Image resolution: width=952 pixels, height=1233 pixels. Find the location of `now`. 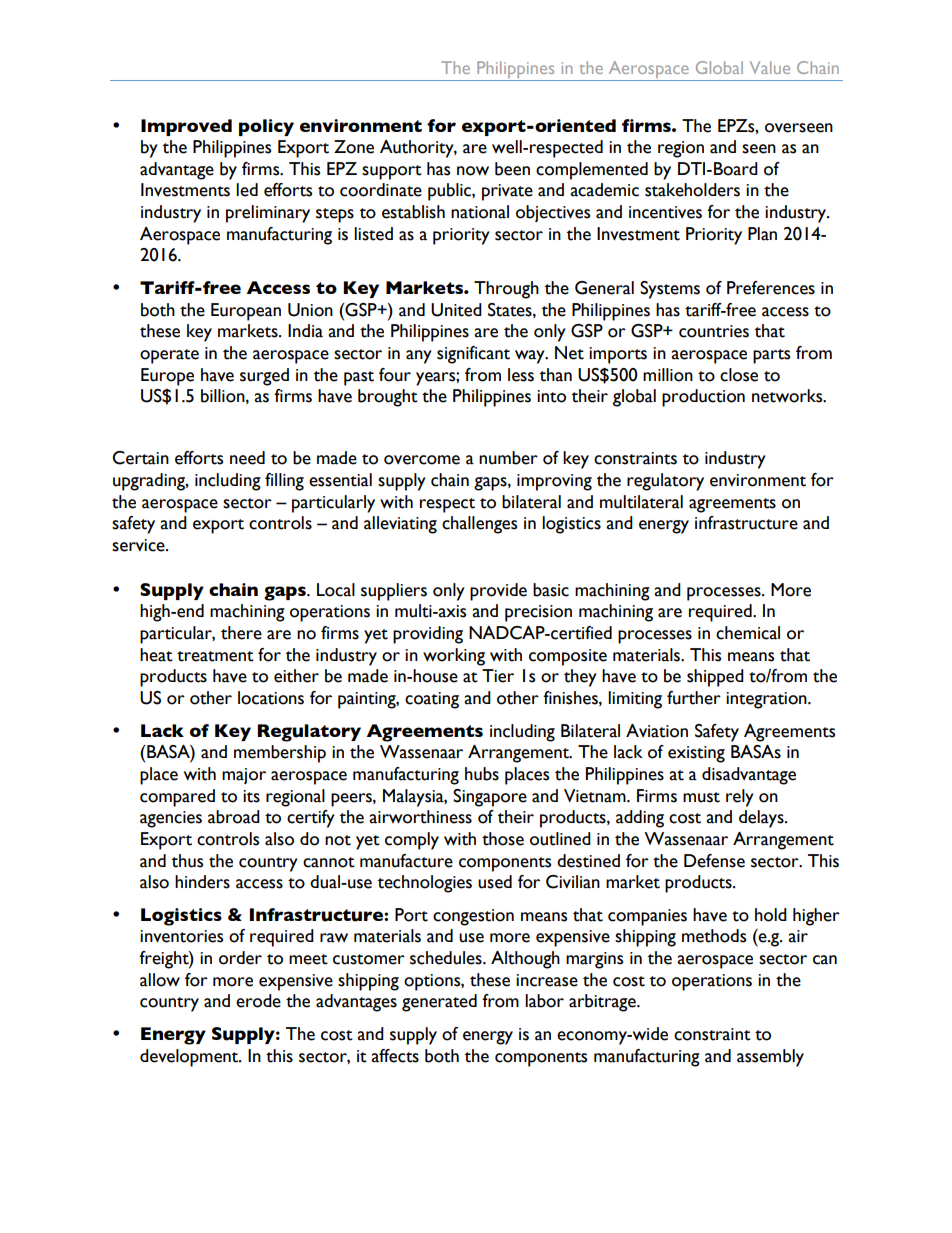

now is located at coordinates (473, 171).
